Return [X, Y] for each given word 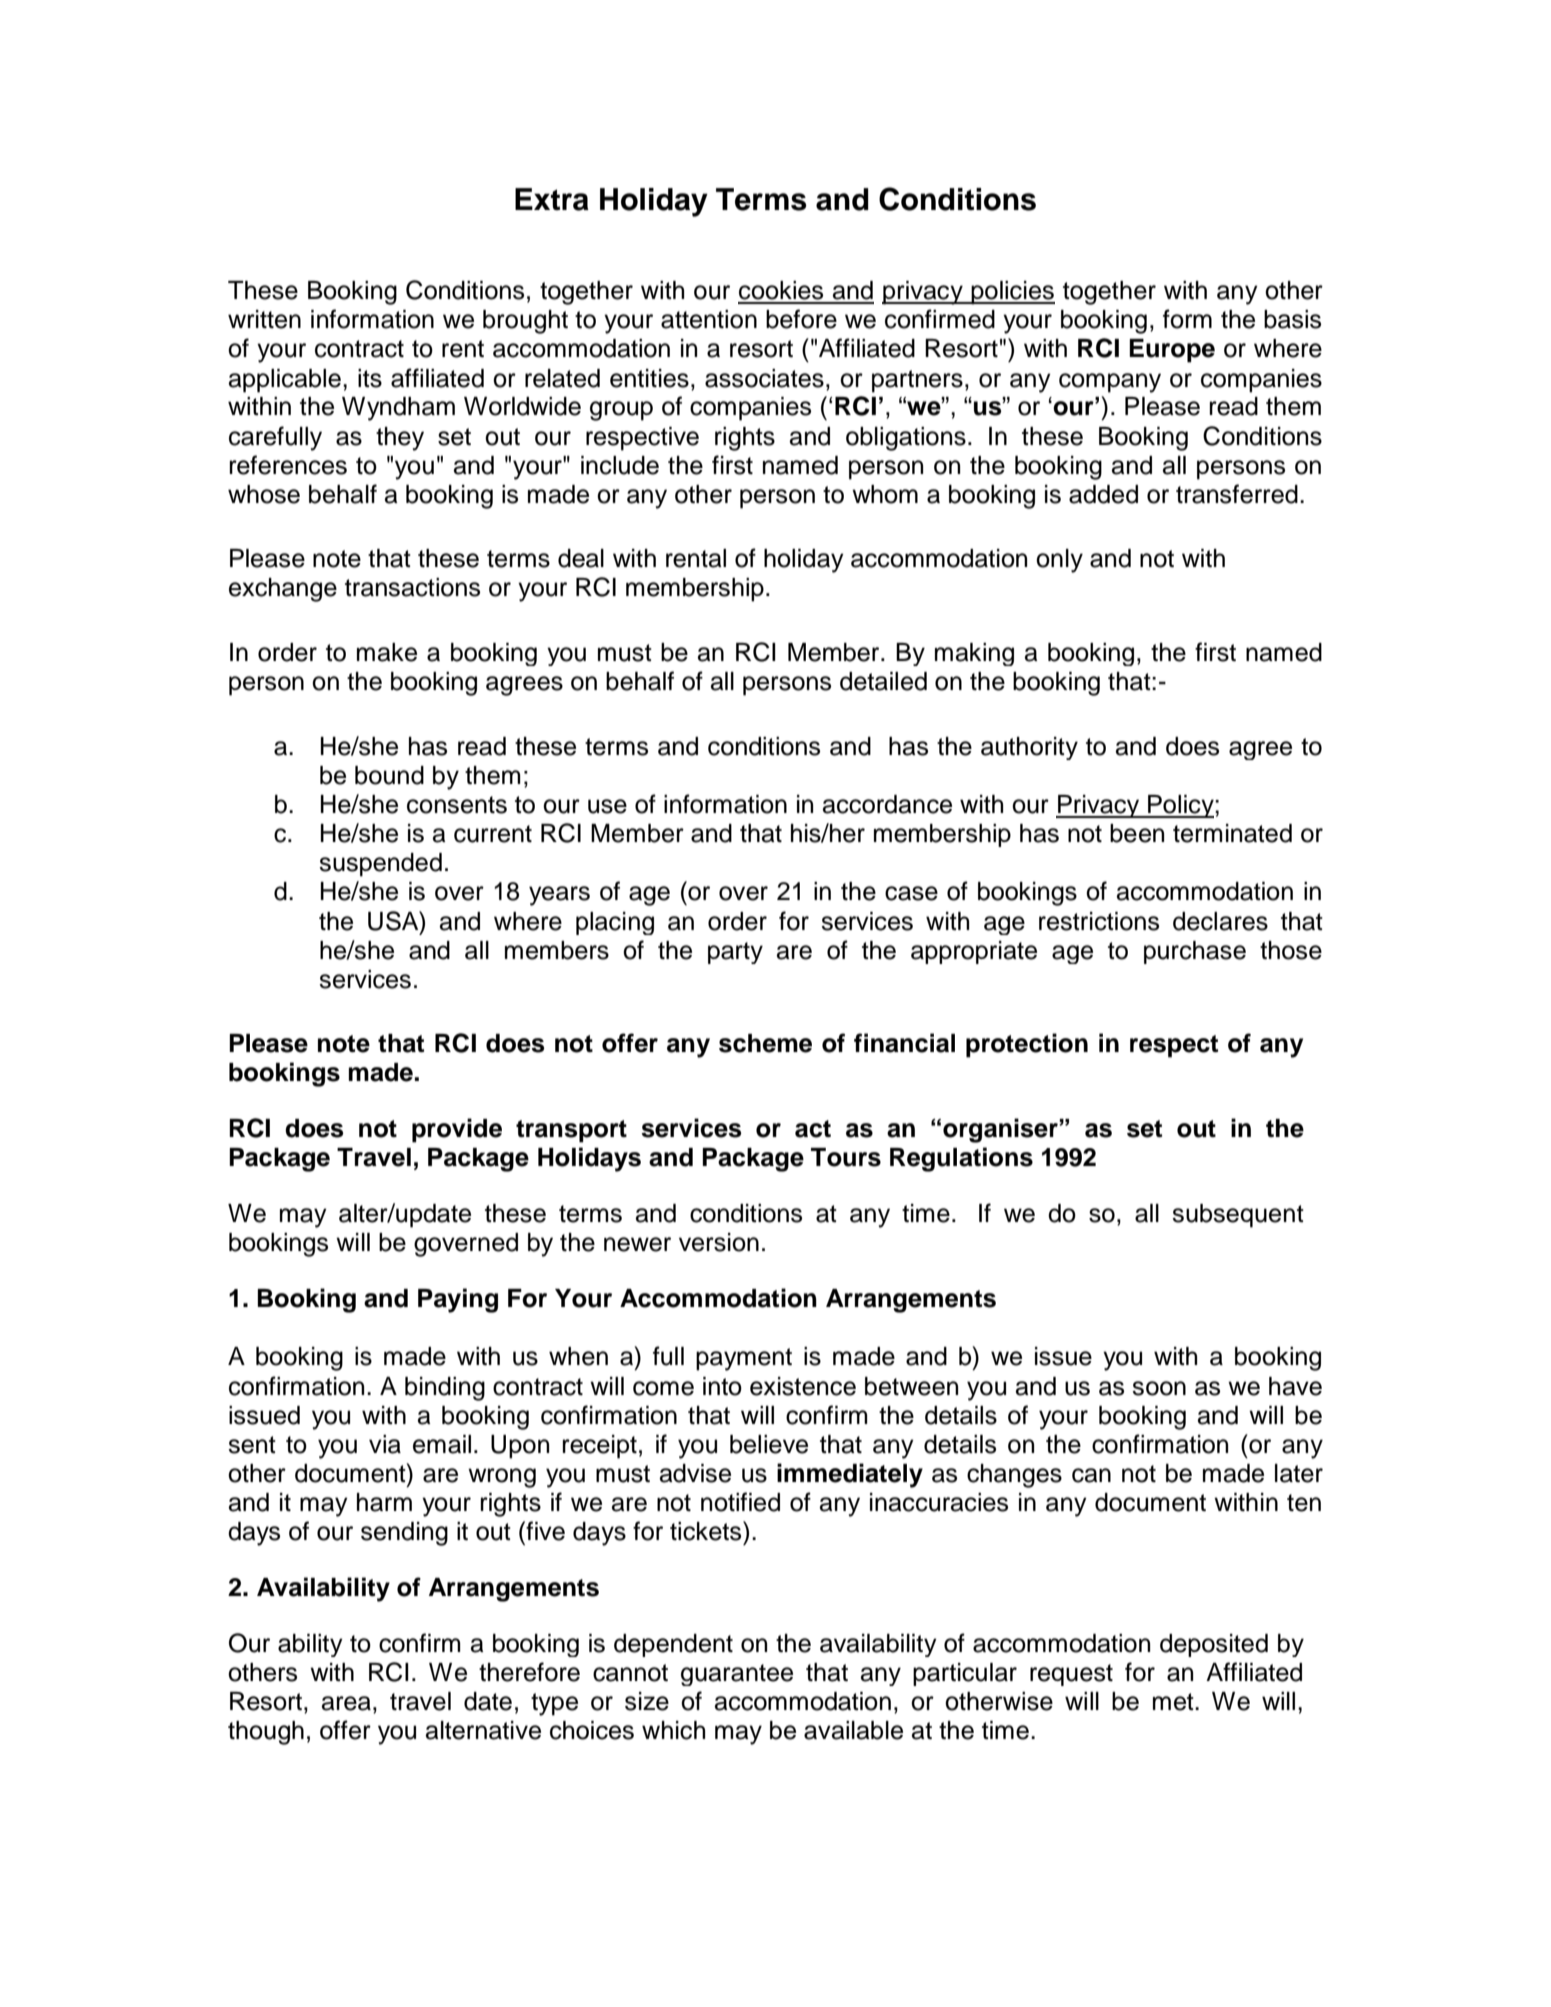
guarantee [737, 1675]
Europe [1172, 351]
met [1174, 1702]
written [264, 319]
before [801, 319]
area [346, 1703]
